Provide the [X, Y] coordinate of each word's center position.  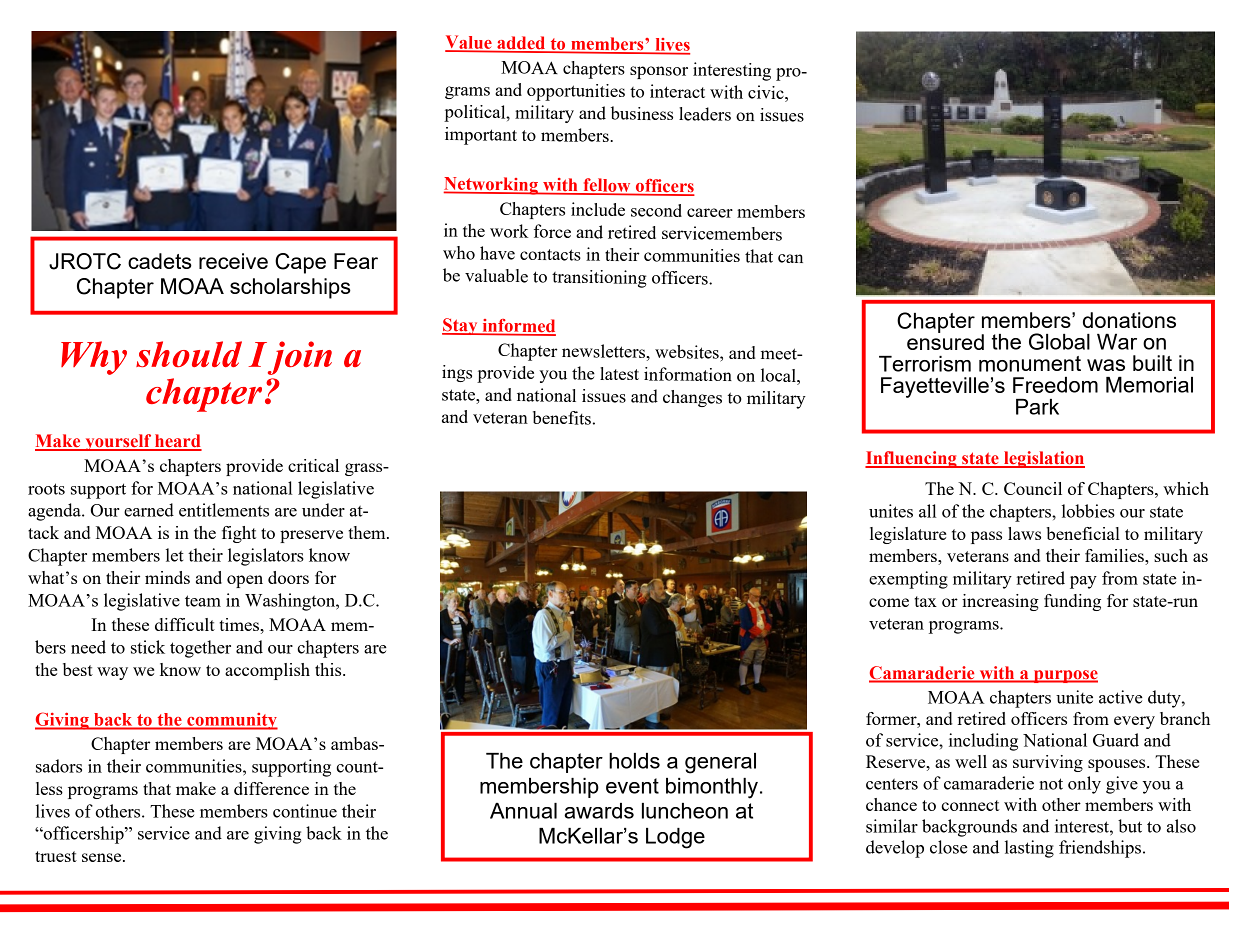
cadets [160, 261]
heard [177, 442]
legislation [1043, 459]
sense [103, 857]
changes [692, 398]
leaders [705, 114]
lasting [1029, 849]
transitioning [599, 279]
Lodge [675, 838]
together [200, 649]
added [521, 44]
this [329, 669]
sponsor [659, 72]
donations [1129, 320]
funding [1072, 602]
